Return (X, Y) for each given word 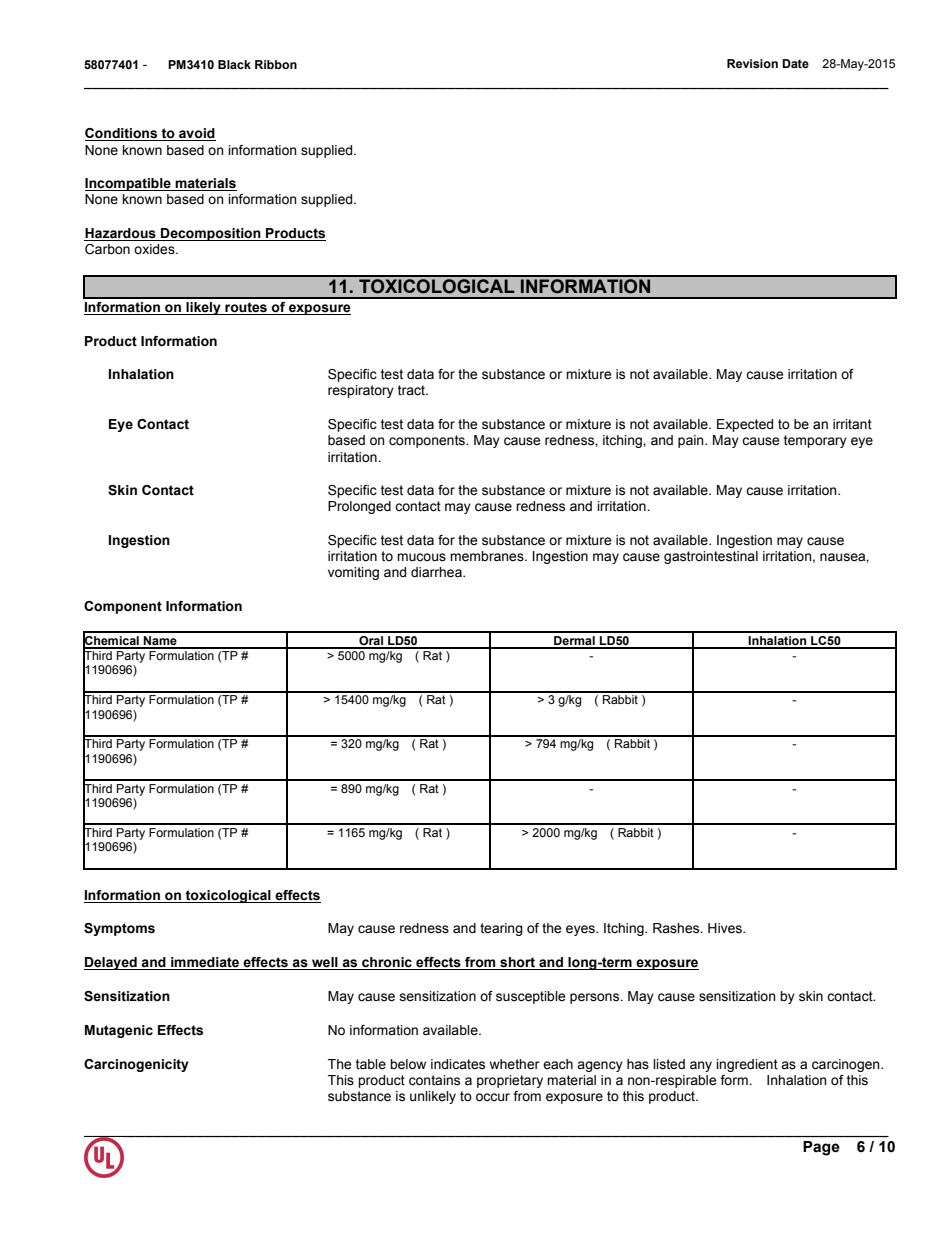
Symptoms (119, 929)
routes (246, 308)
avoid (196, 134)
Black (234, 64)
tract (412, 390)
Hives (726, 928)
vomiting (353, 573)
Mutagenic (119, 1031)
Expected (745, 425)
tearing (501, 929)
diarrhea (437, 572)
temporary (815, 441)
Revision (752, 63)
